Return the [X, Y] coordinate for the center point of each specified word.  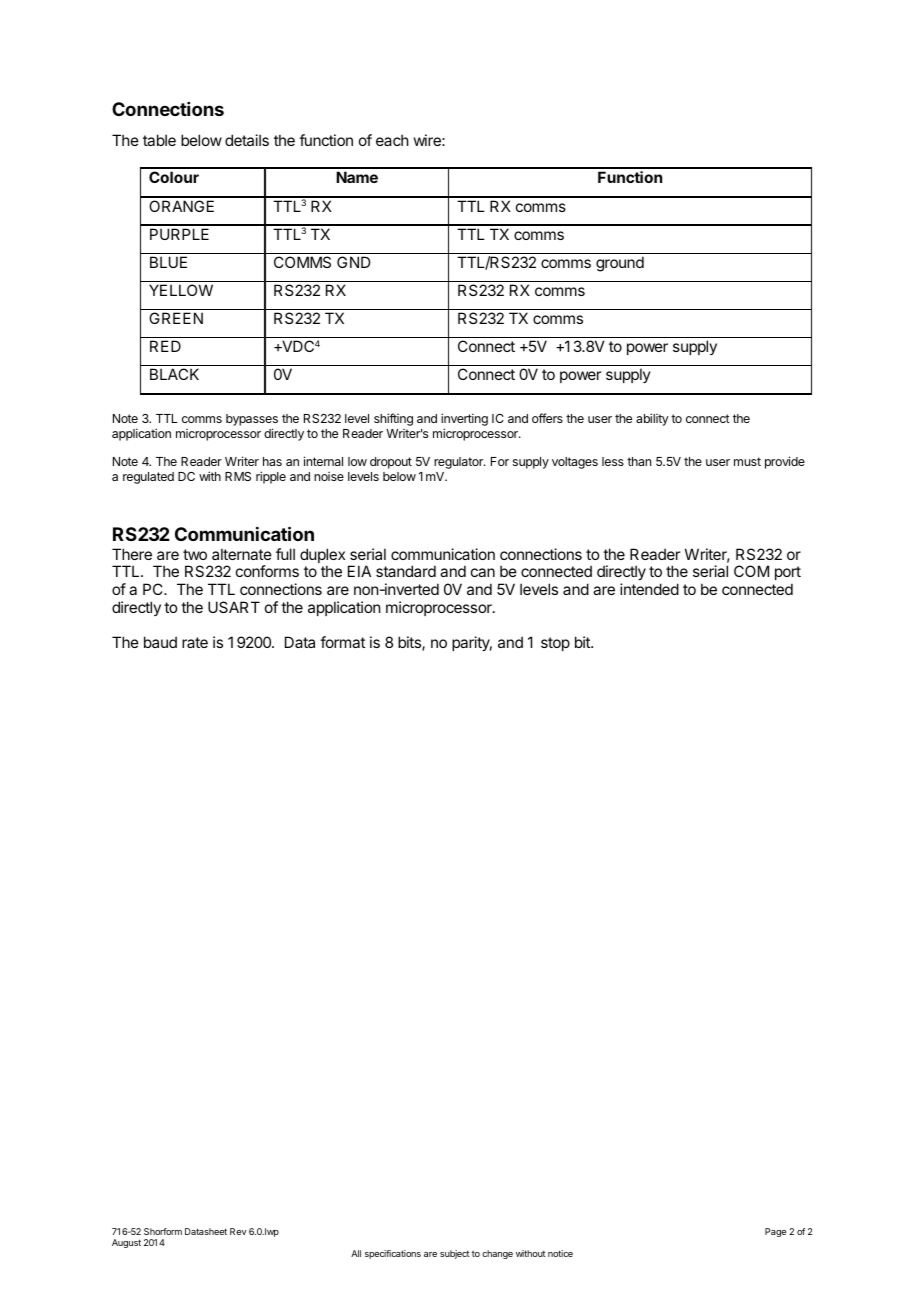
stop [555, 644]
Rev [238, 1231]
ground [620, 264]
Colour [174, 177]
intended [649, 589]
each [392, 140]
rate [195, 642]
